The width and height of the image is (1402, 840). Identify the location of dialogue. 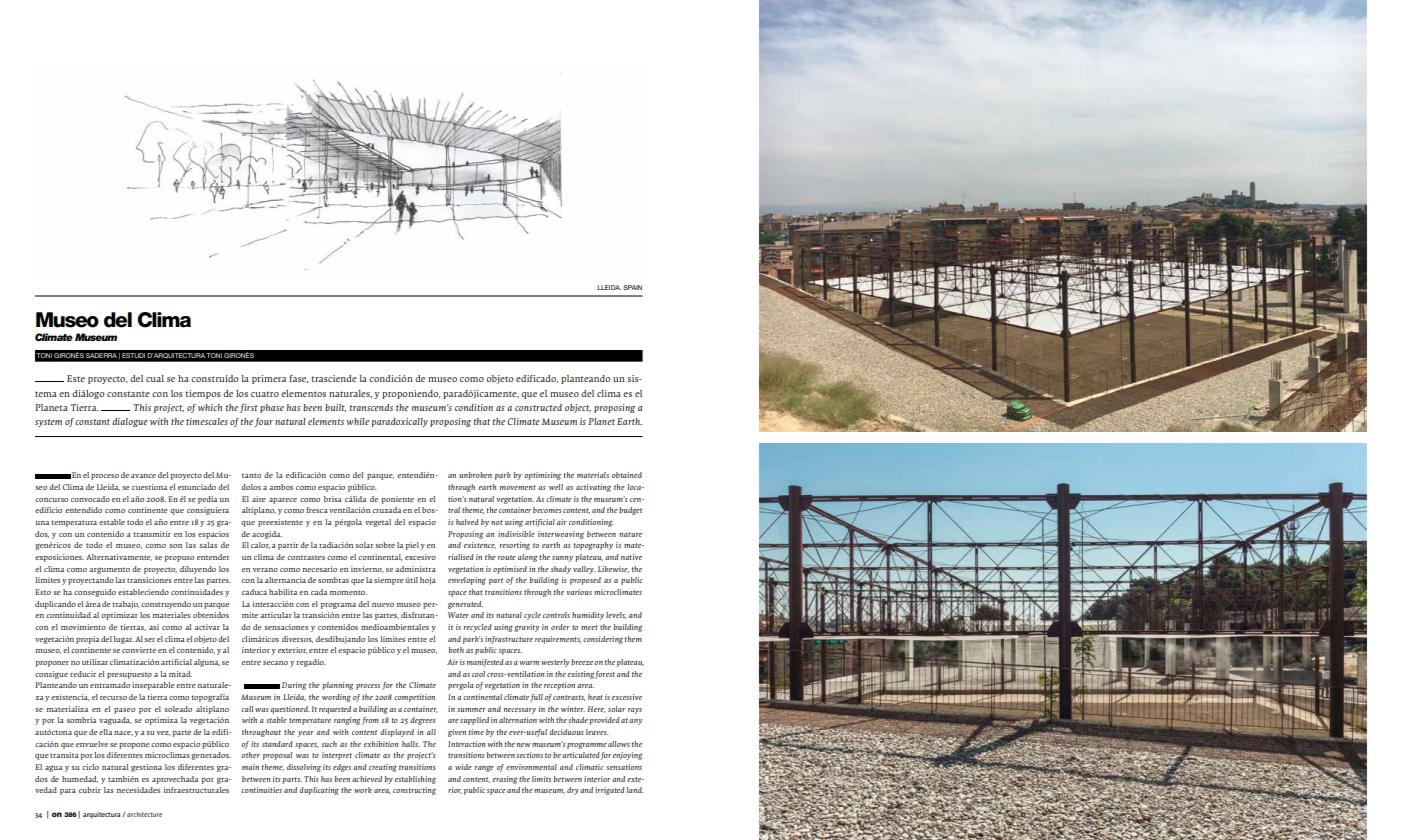
(130, 422).
